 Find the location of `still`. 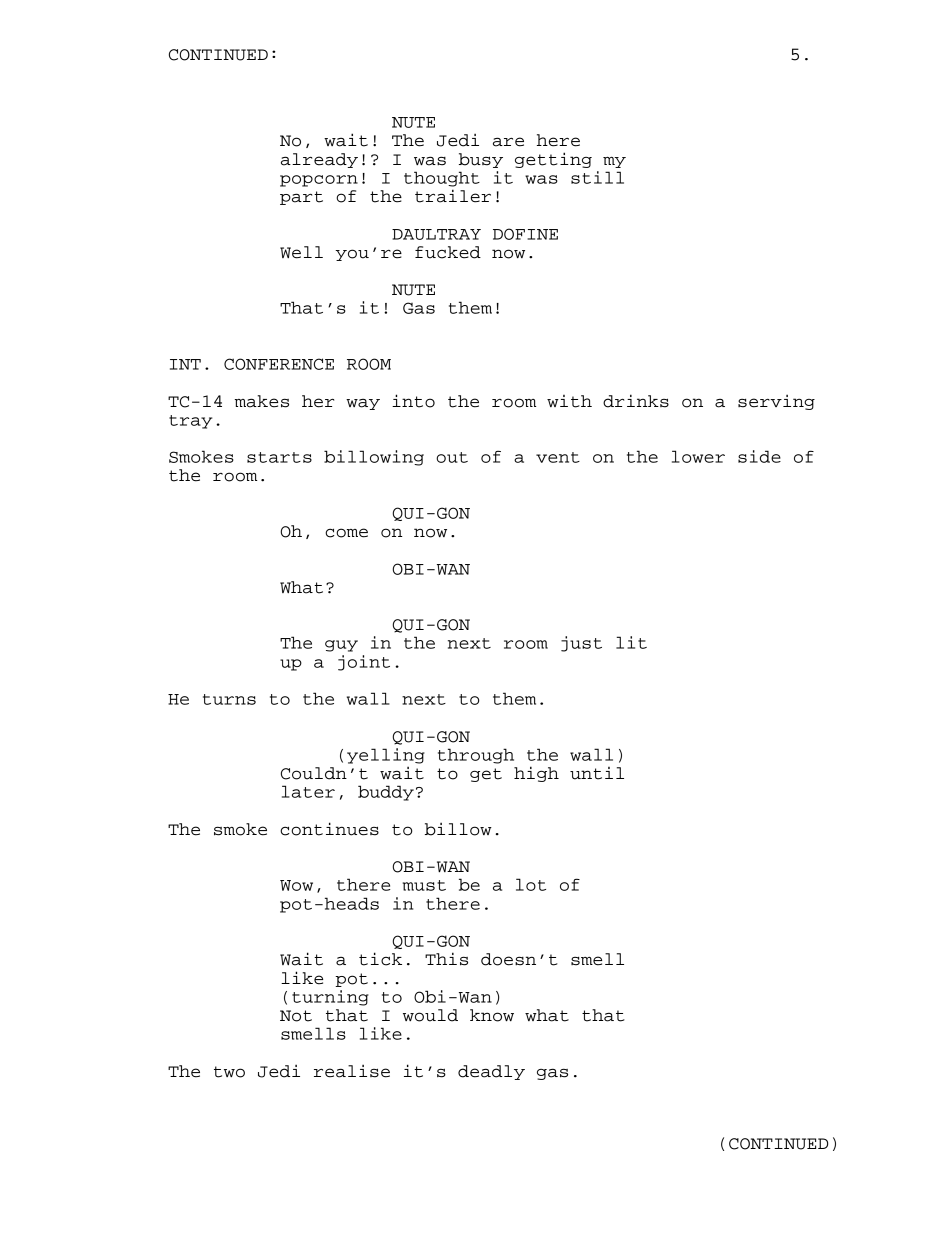

still is located at coordinates (597, 177).
